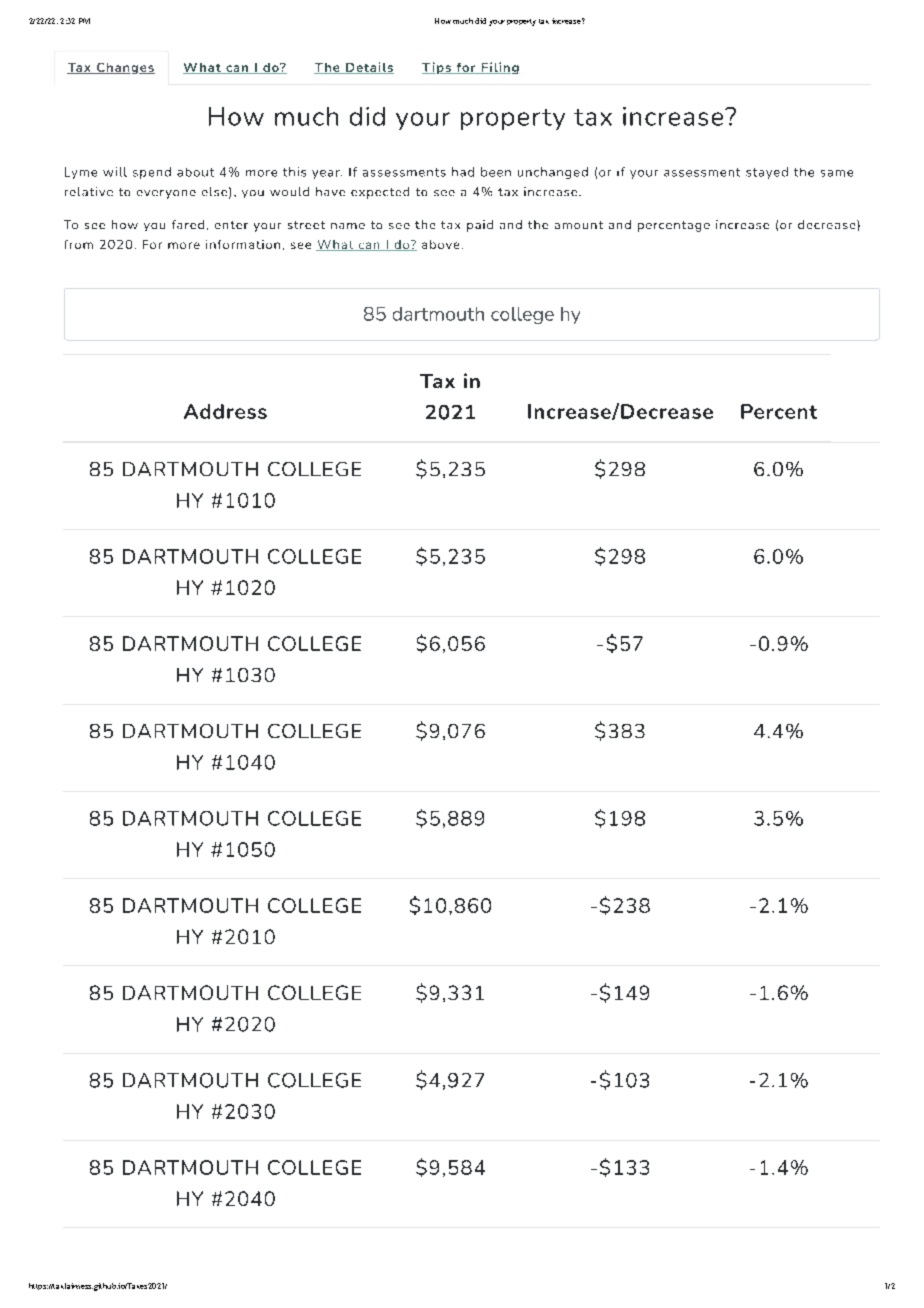  I want to click on same, so click(837, 173).
